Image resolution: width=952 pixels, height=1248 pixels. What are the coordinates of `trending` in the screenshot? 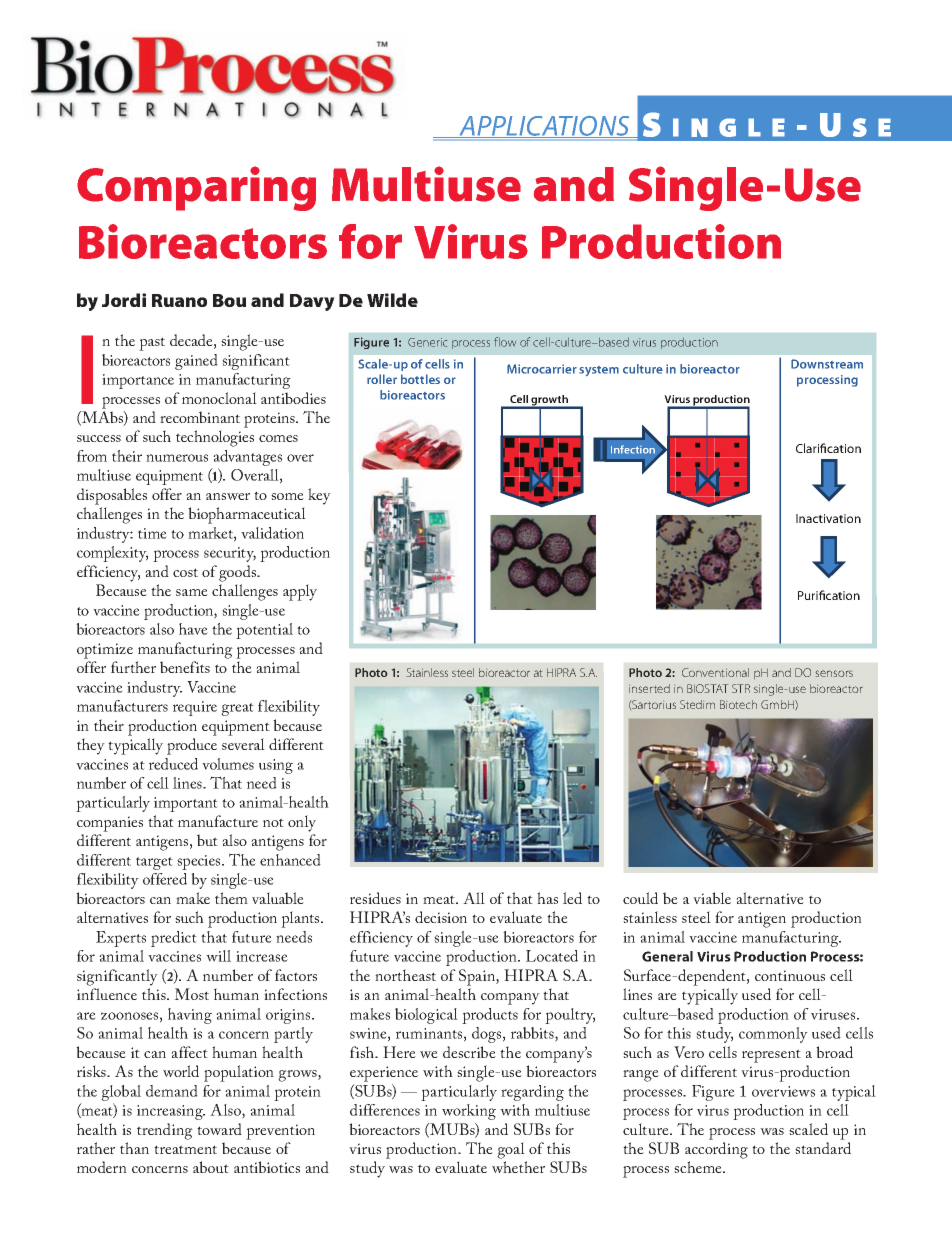 It's located at (165, 1131).
